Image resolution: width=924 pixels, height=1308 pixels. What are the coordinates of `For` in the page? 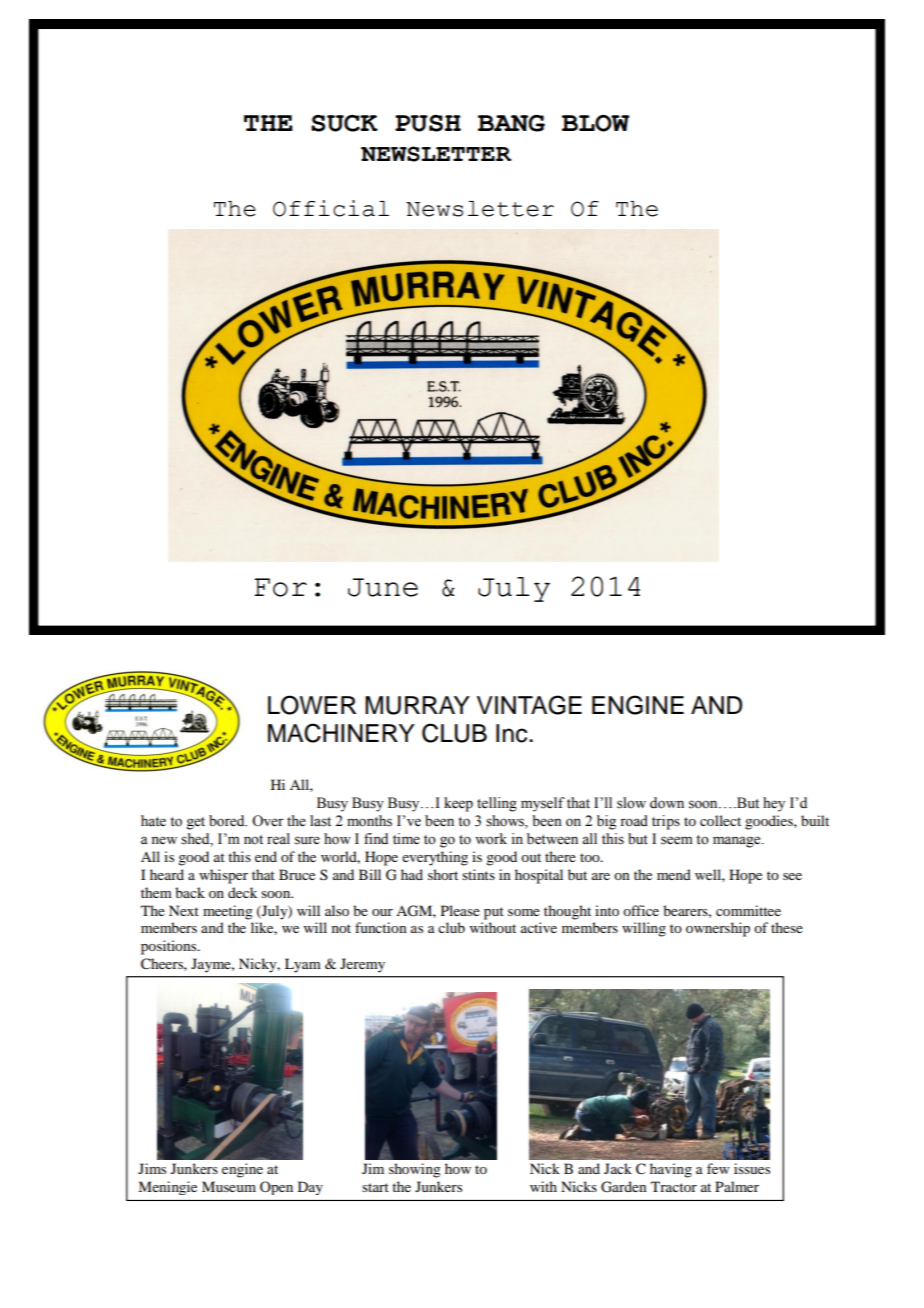 It's located at (280, 587).
